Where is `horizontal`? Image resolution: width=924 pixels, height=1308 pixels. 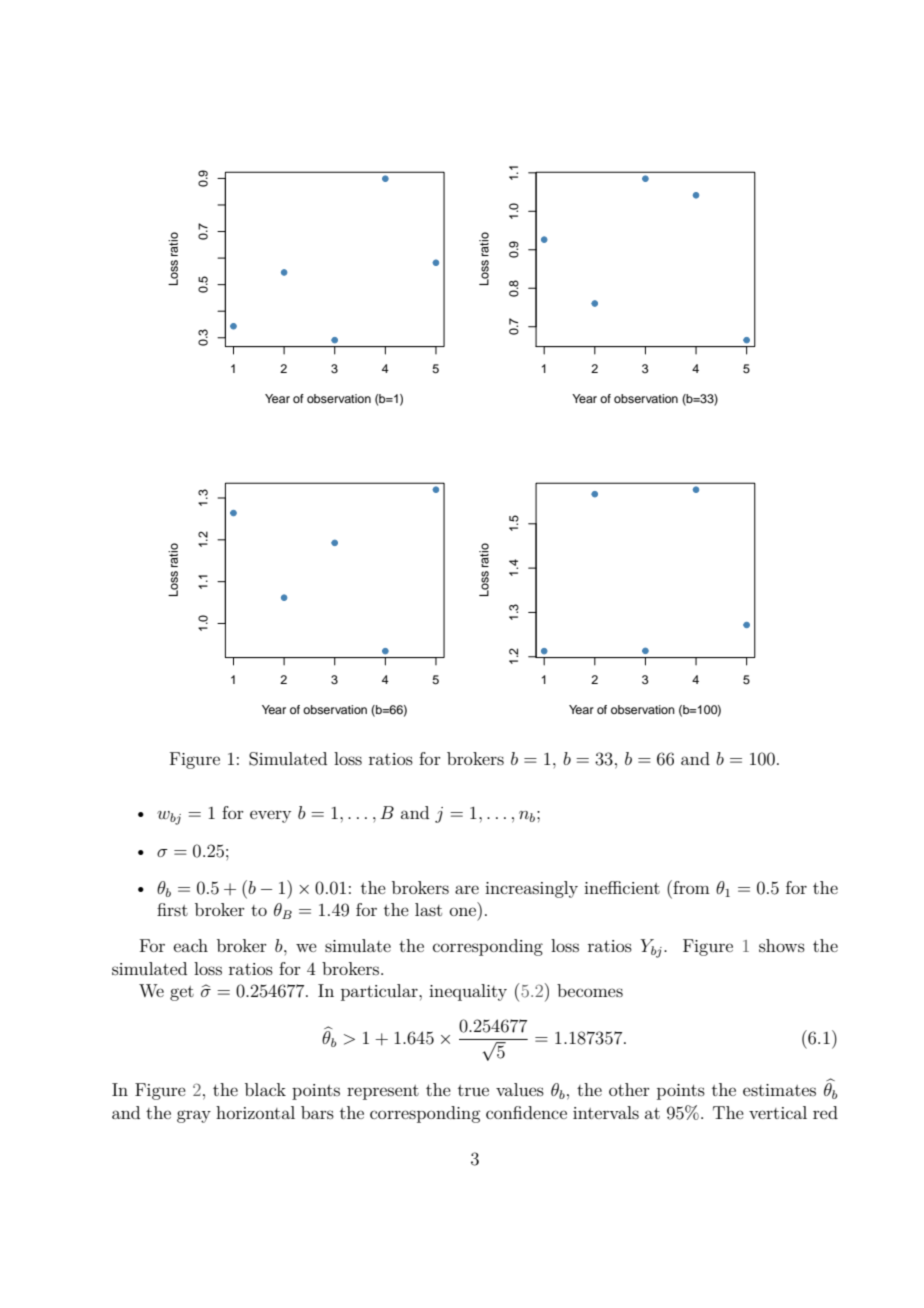 horizontal is located at coordinates (255, 1112).
